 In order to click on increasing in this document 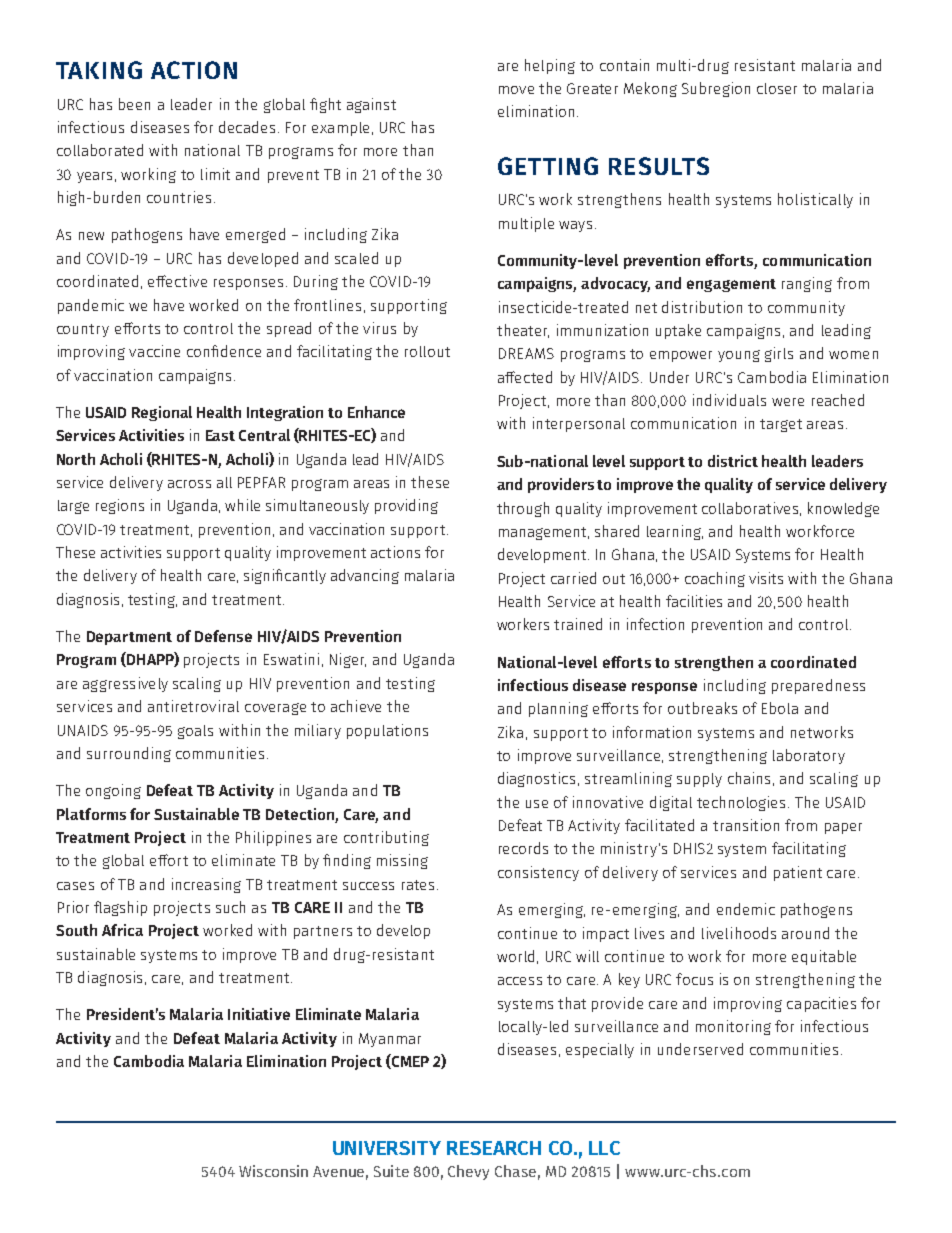, I will do `click(206, 885)`.
